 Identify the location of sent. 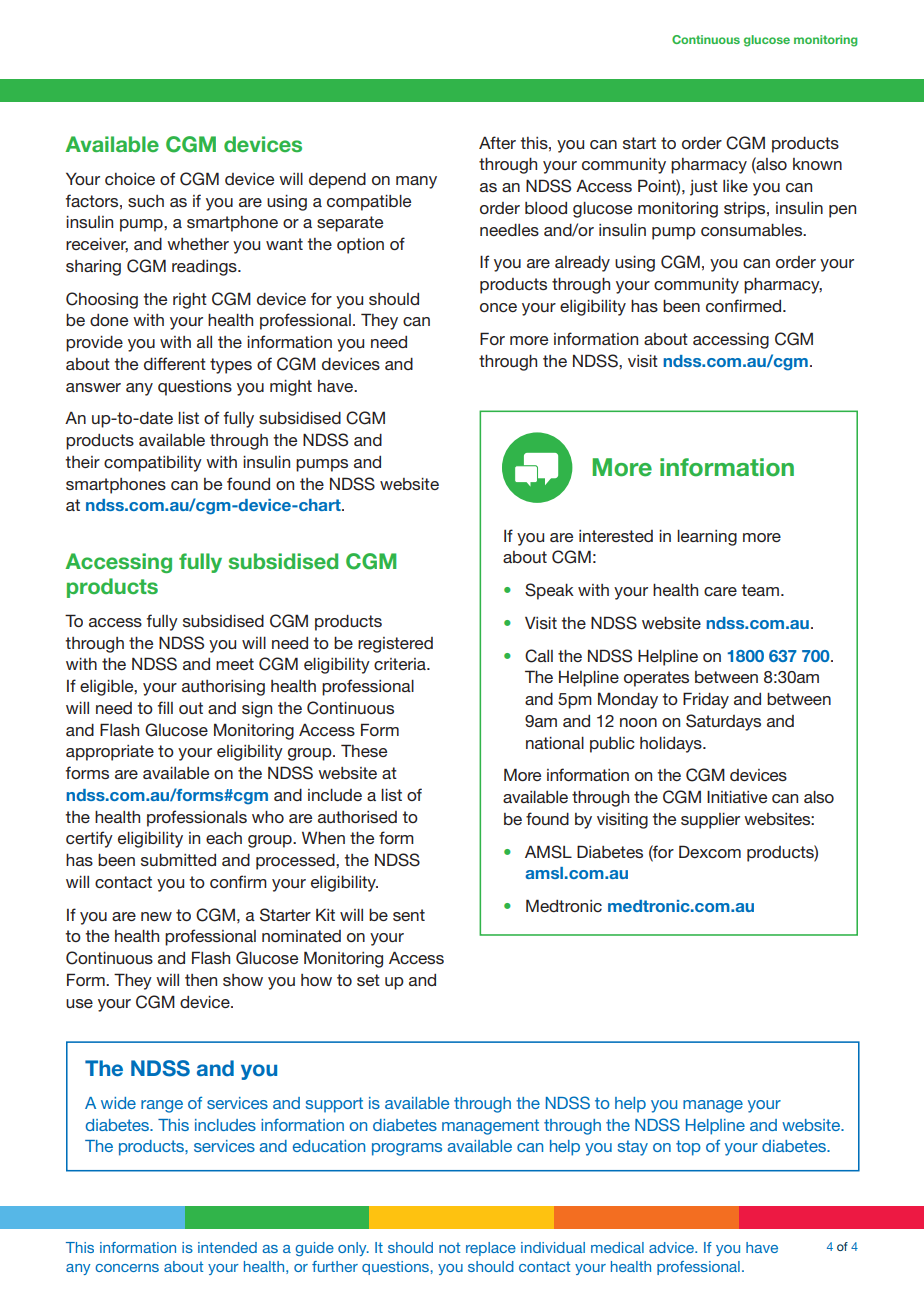
(409, 915).
